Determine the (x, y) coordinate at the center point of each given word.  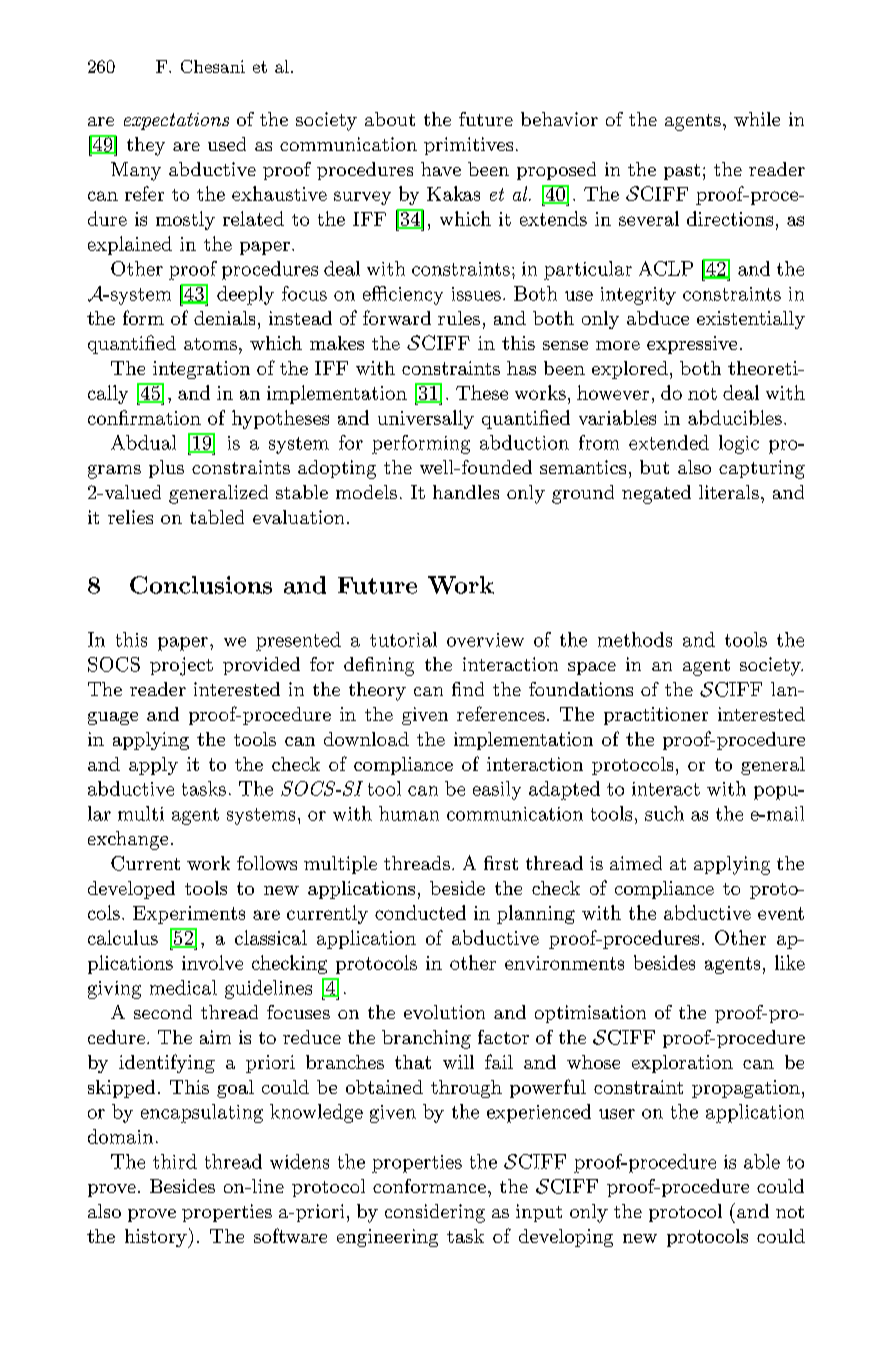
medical (183, 987)
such (664, 813)
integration (201, 370)
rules (459, 318)
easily (497, 790)
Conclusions (201, 585)
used (227, 144)
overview (485, 640)
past (682, 172)
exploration (682, 1064)
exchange (128, 840)
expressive (692, 345)
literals (729, 492)
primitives (468, 146)
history (157, 1238)
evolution (444, 1012)
